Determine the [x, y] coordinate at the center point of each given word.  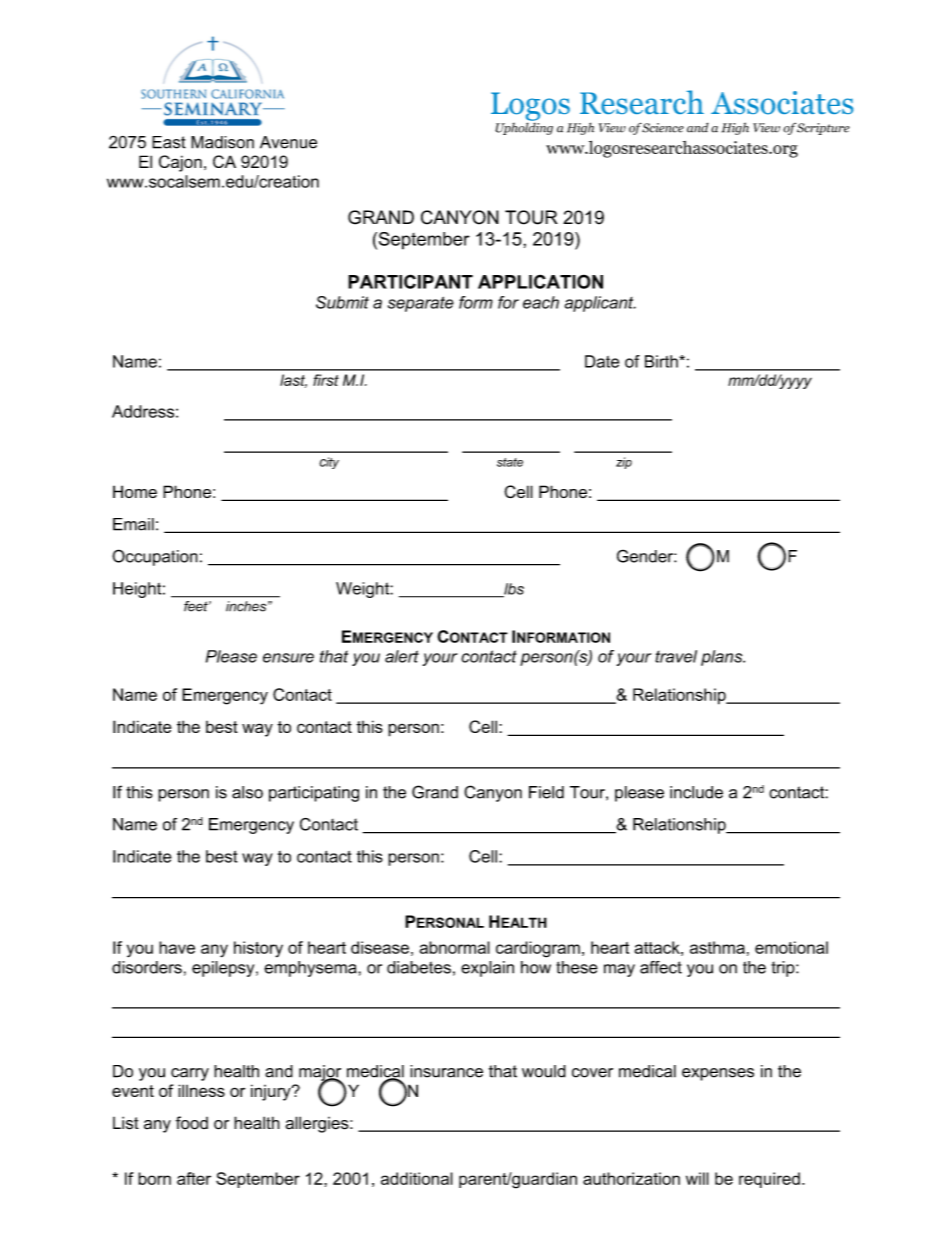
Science [662, 128]
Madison [222, 142]
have [177, 947]
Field [546, 792]
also [247, 792]
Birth [662, 361]
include [696, 792]
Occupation [155, 557]
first [326, 380]
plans [723, 658]
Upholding [524, 127]
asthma [717, 947]
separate [421, 304]
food [192, 1123]
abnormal [454, 947]
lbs [513, 590]
